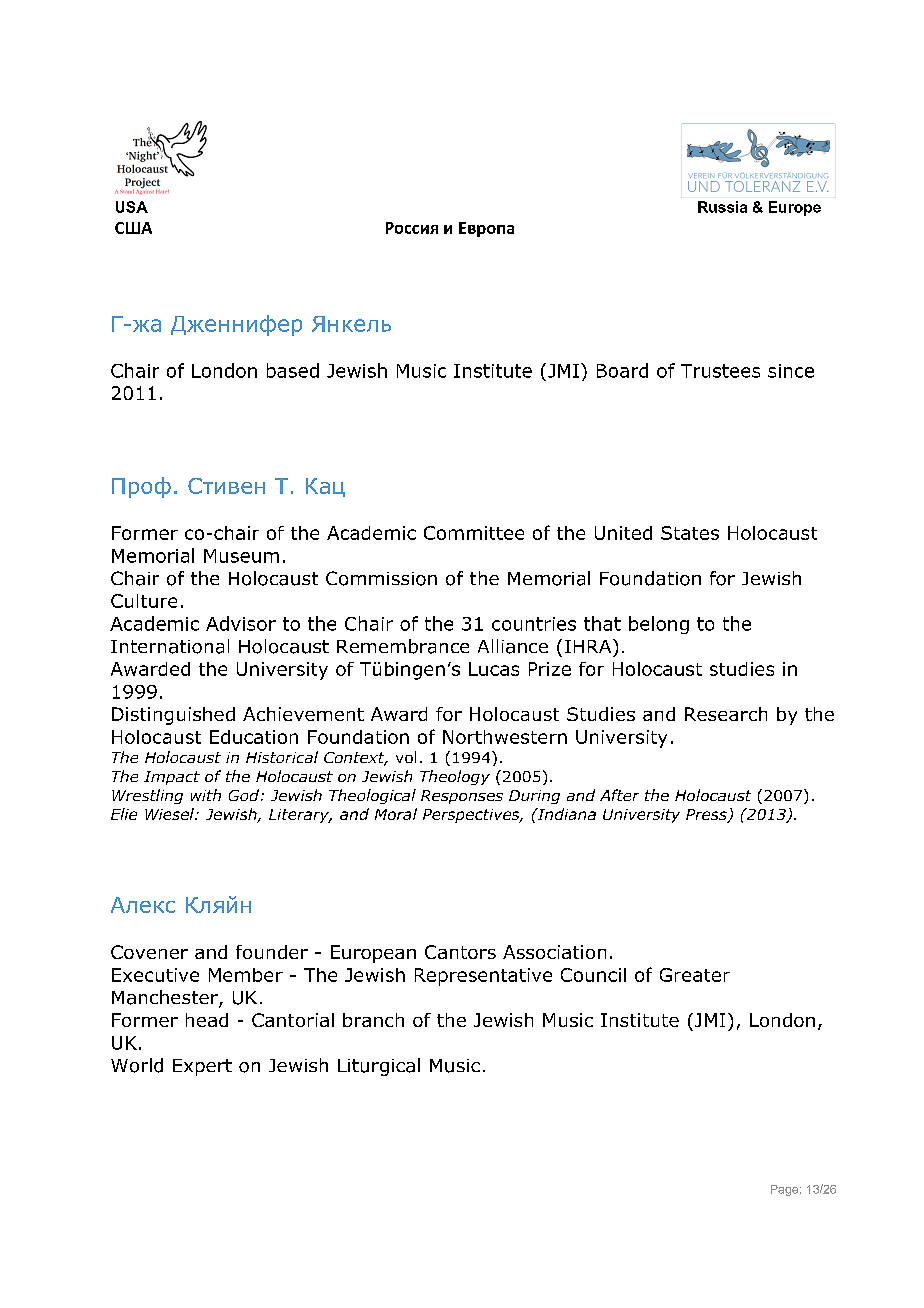  I want to click on International, so click(170, 646).
